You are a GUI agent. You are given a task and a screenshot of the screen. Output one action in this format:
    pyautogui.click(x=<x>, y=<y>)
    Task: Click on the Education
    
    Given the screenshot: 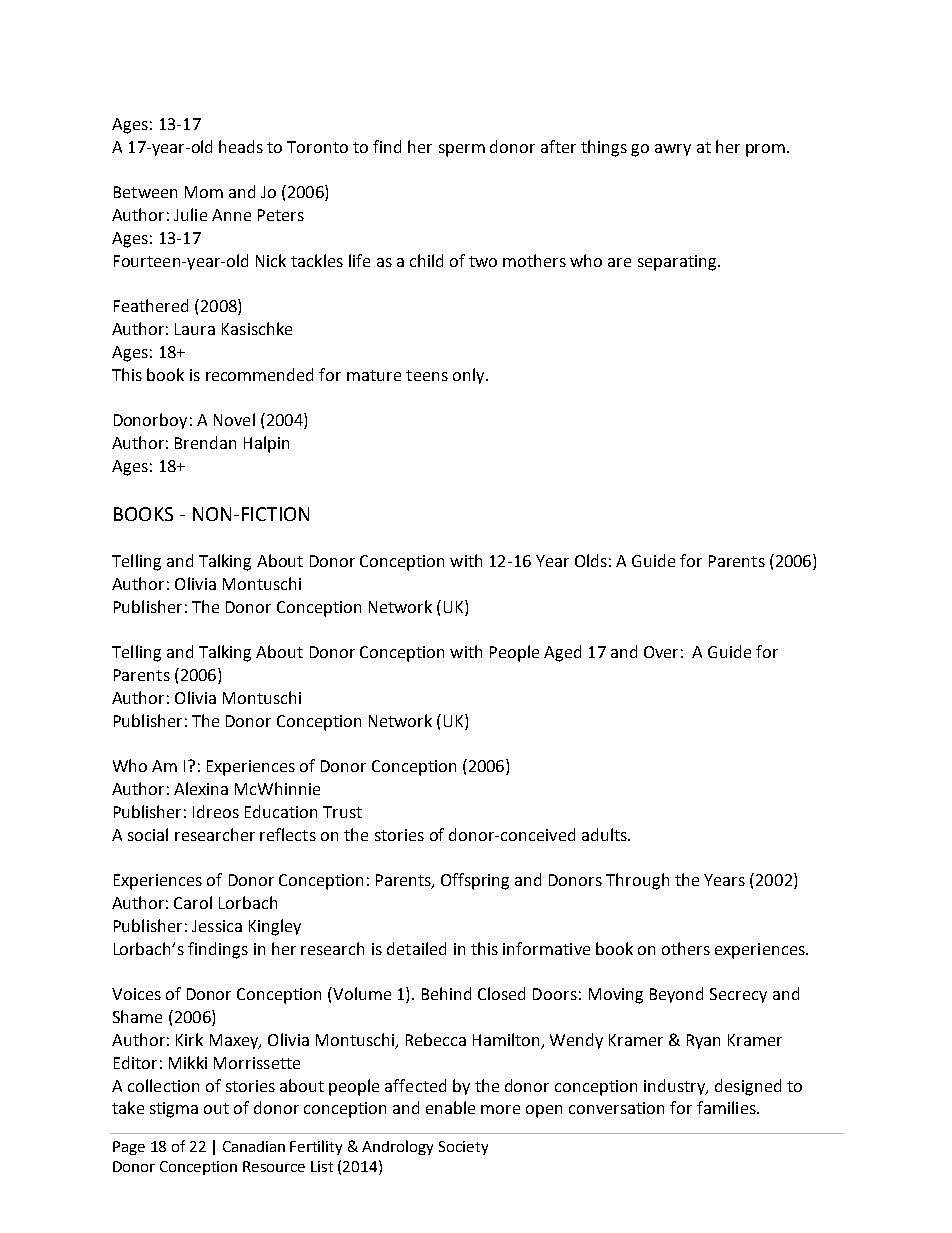 What is the action you would take?
    pyautogui.click(x=281, y=811)
